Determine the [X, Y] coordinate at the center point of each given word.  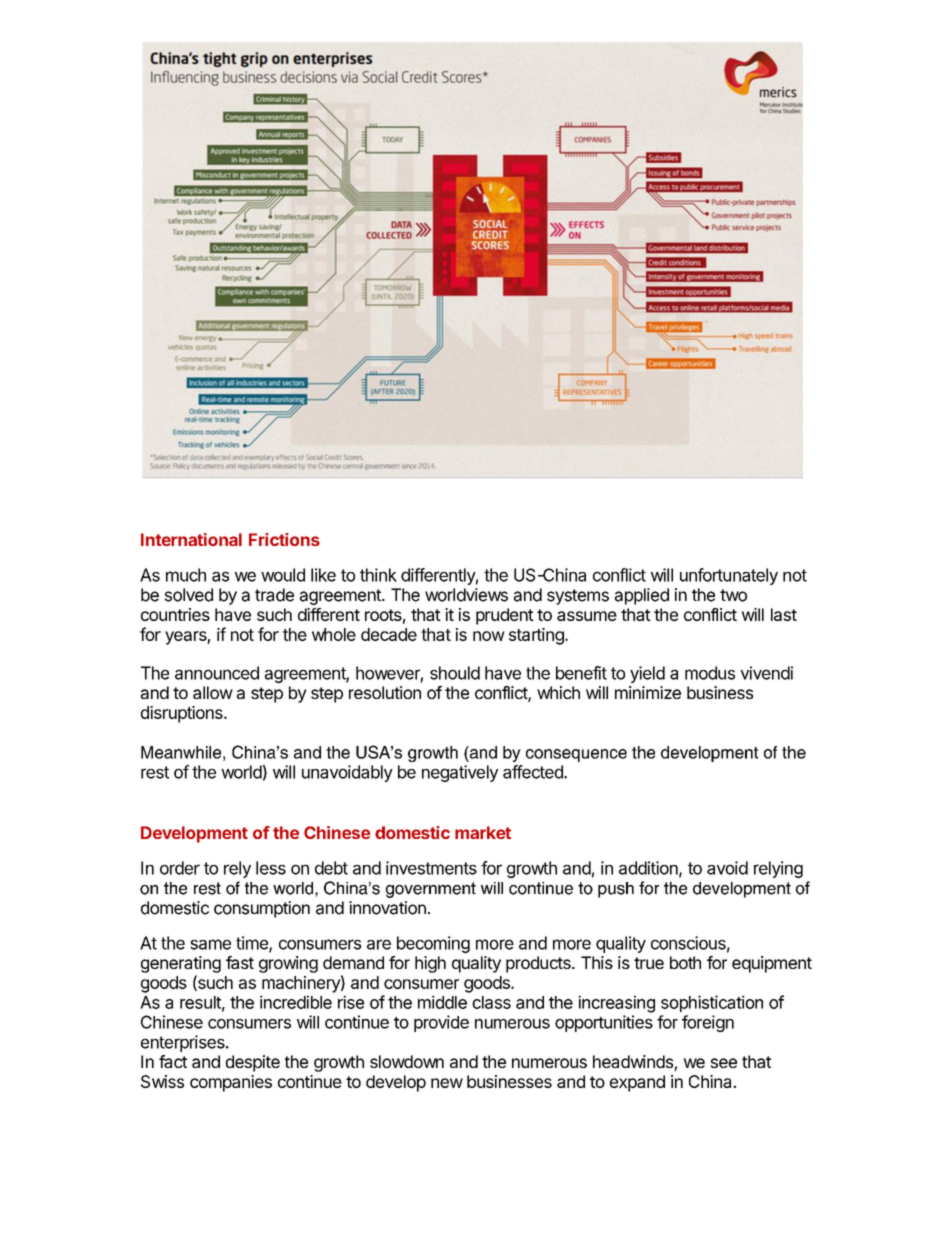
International [191, 539]
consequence [576, 755]
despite [252, 1063]
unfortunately [729, 576]
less [271, 868]
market [483, 832]
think [378, 575]
